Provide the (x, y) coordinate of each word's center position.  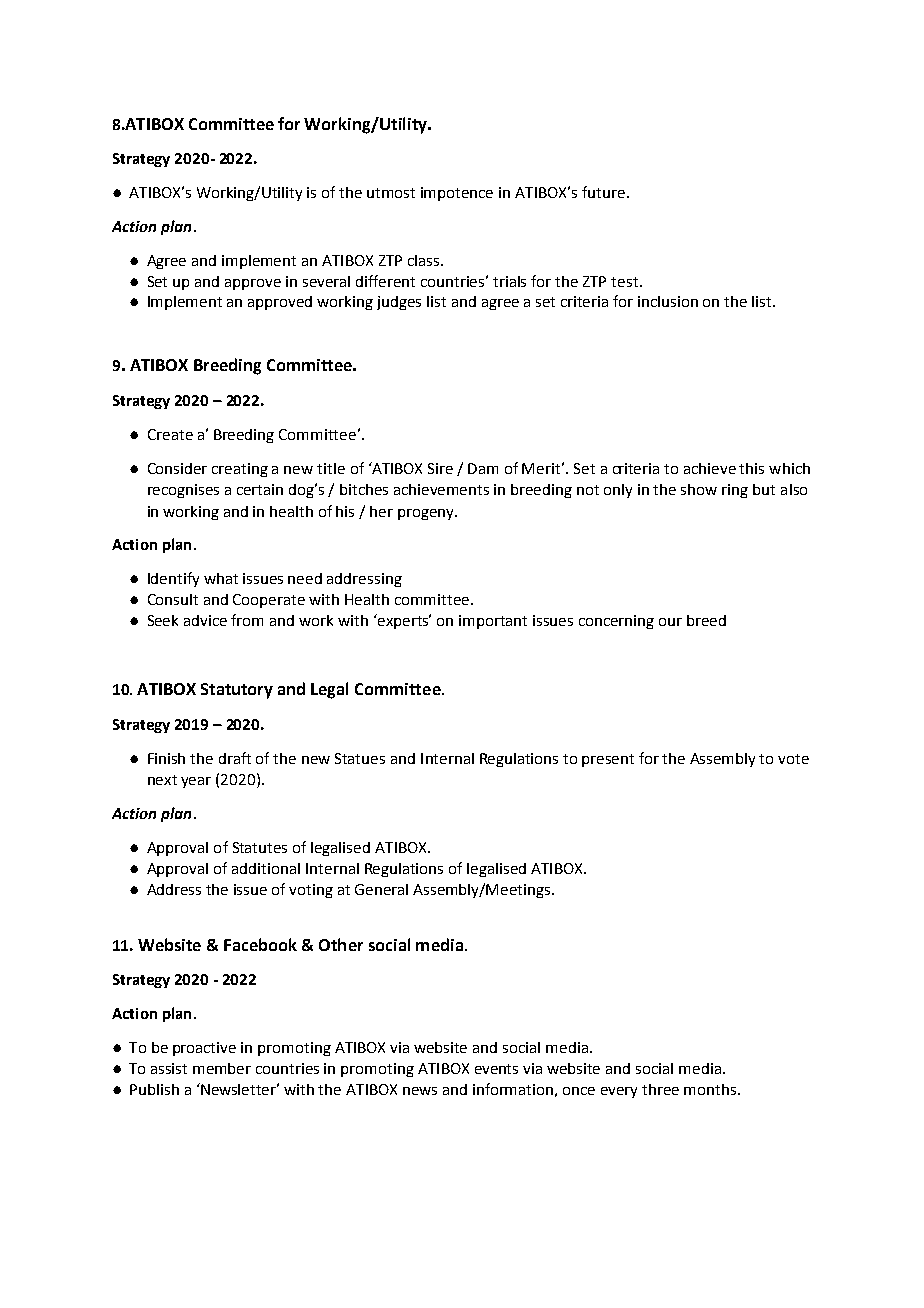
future (603, 192)
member (222, 1068)
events (496, 1069)
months (711, 1089)
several (326, 281)
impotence (457, 194)
